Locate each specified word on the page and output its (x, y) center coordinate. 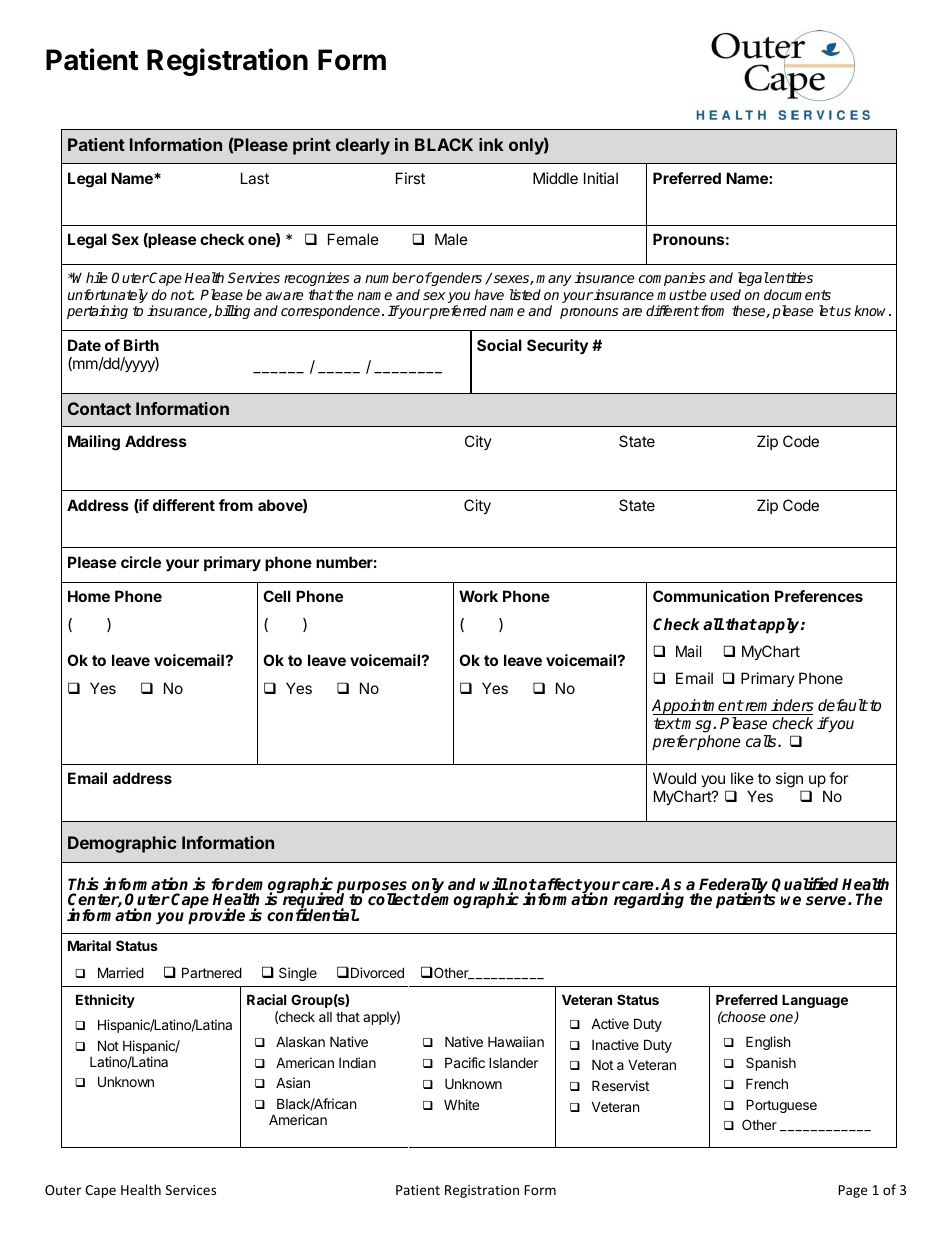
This (83, 883)
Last (255, 178)
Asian (293, 1082)
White (461, 1104)
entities (790, 277)
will (494, 883)
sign (790, 781)
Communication (711, 596)
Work (478, 596)
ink (491, 144)
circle (141, 562)
